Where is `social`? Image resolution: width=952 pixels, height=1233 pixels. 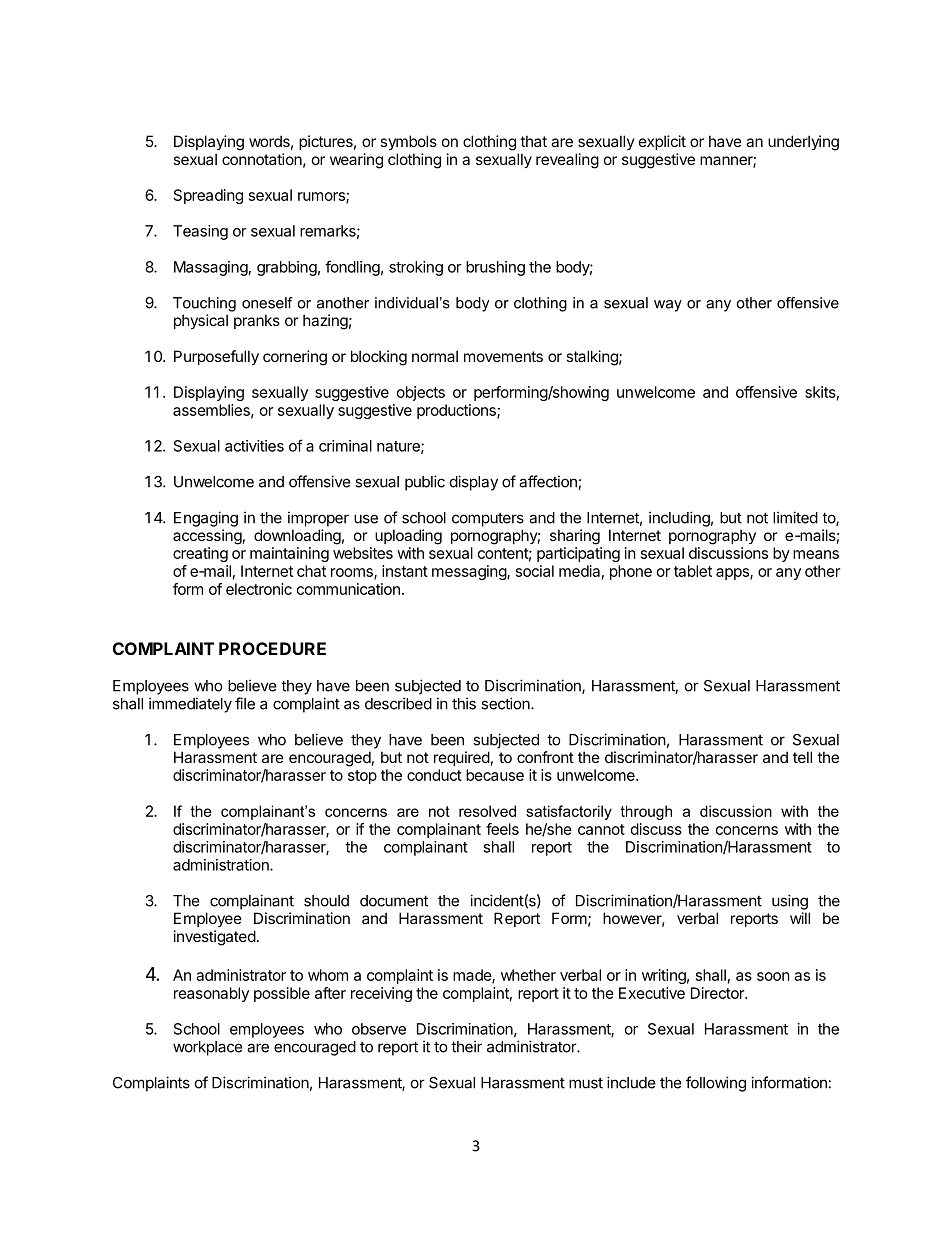
social is located at coordinates (535, 571).
